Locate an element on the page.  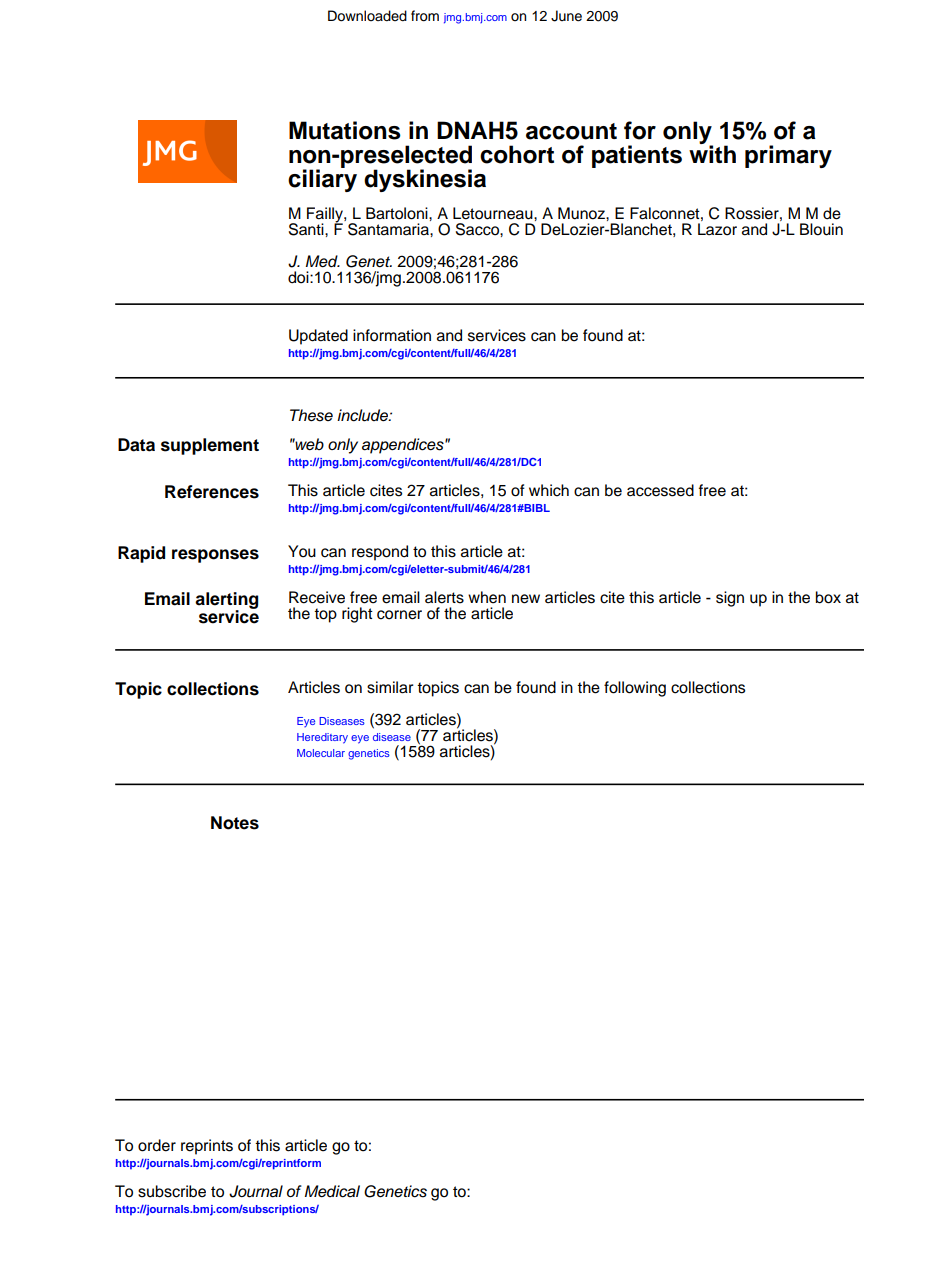
Medical is located at coordinates (332, 1191).
